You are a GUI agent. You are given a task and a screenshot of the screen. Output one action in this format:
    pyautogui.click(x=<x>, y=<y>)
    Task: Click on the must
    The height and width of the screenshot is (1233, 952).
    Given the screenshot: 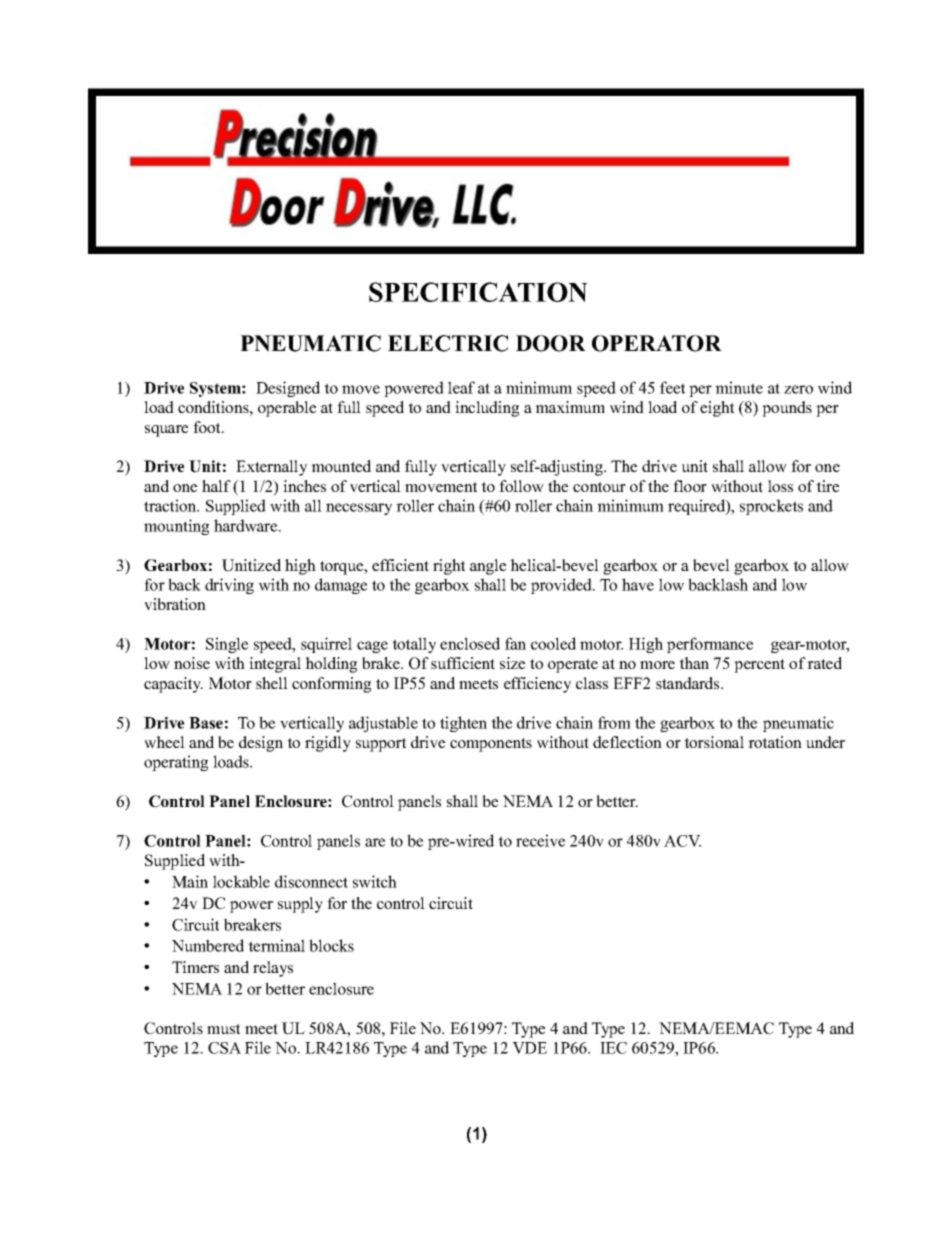 What is the action you would take?
    pyautogui.click(x=223, y=1029)
